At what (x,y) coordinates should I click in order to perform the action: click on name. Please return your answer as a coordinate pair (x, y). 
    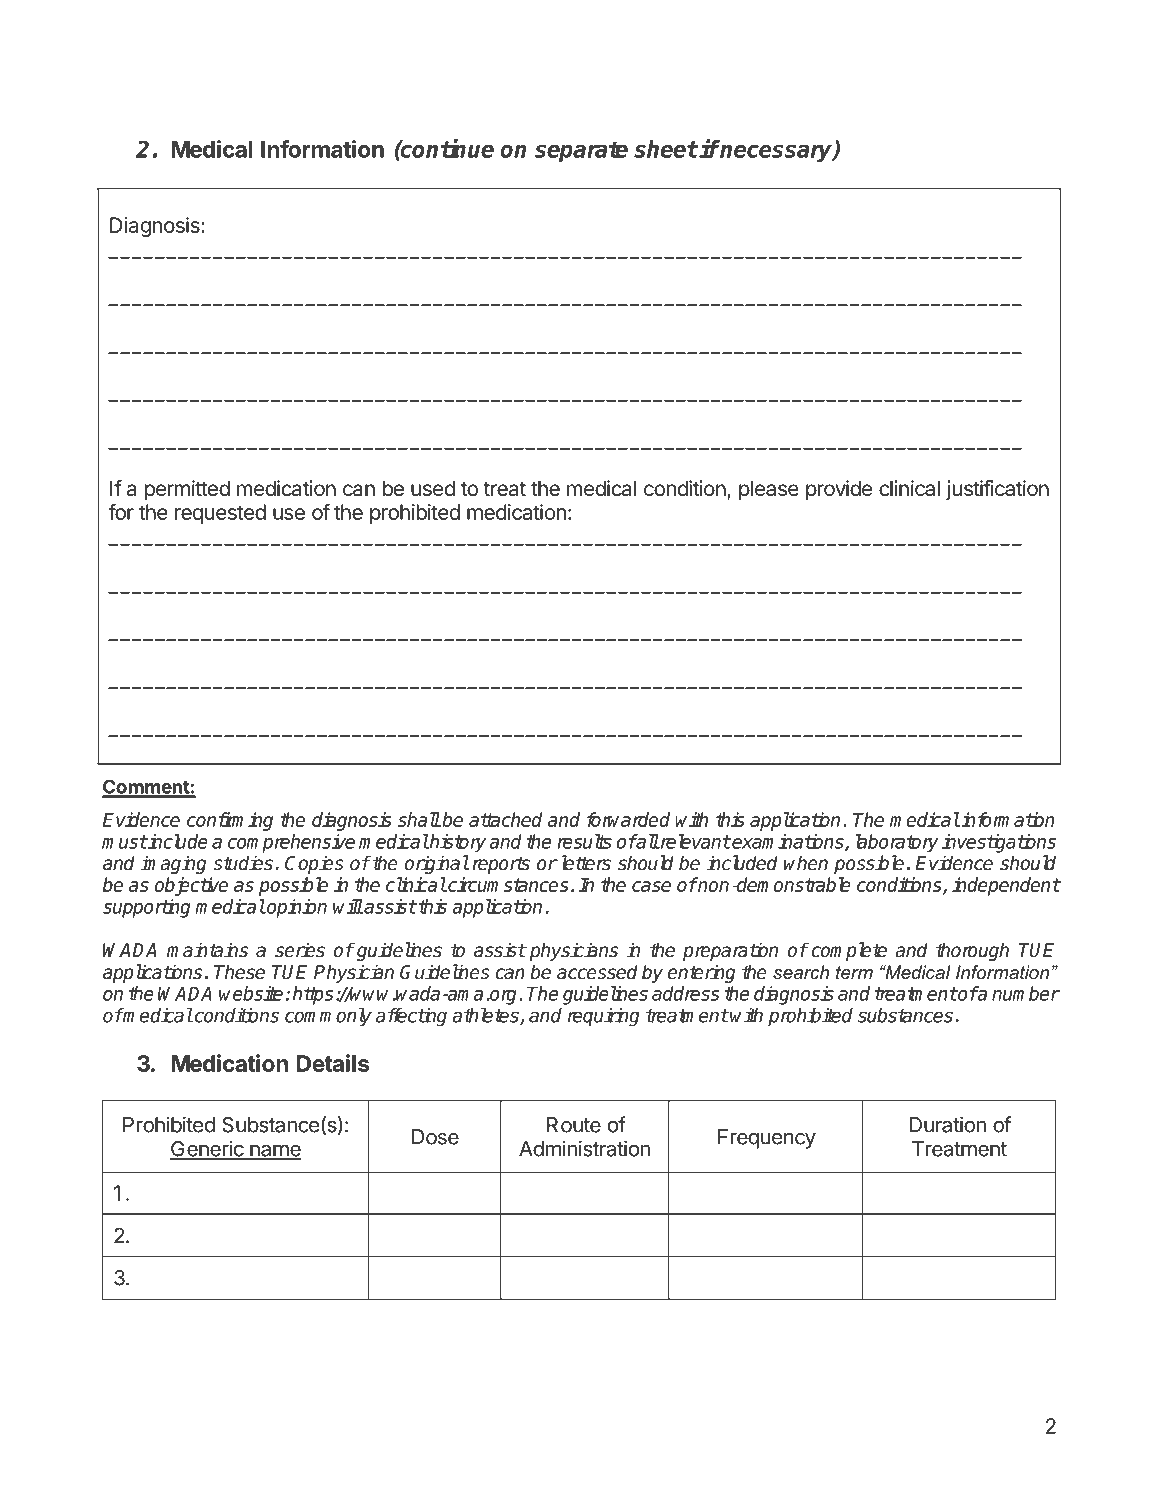
    Looking at the image, I should click on (274, 1151).
